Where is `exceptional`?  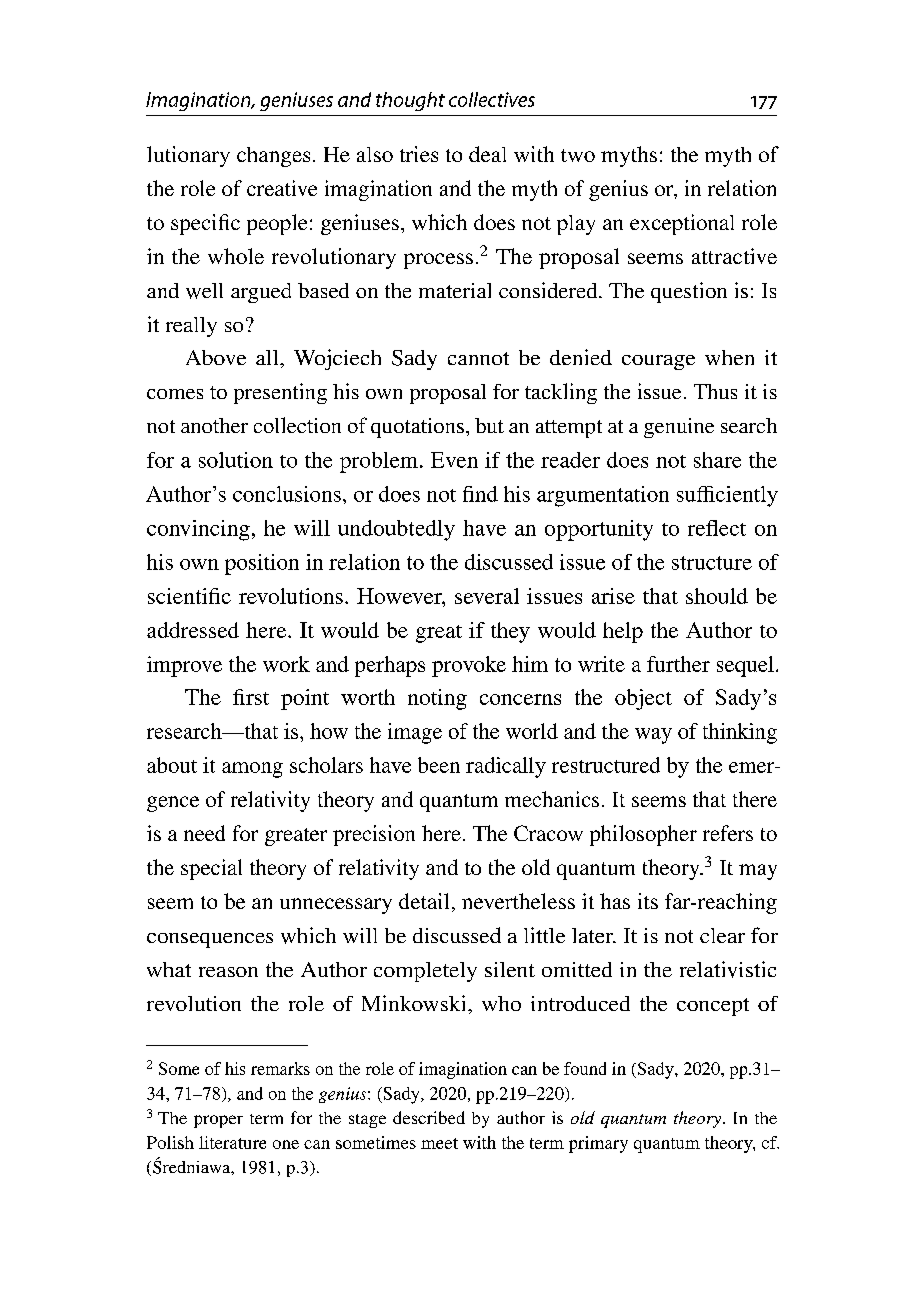
exceptional is located at coordinates (682, 224).
